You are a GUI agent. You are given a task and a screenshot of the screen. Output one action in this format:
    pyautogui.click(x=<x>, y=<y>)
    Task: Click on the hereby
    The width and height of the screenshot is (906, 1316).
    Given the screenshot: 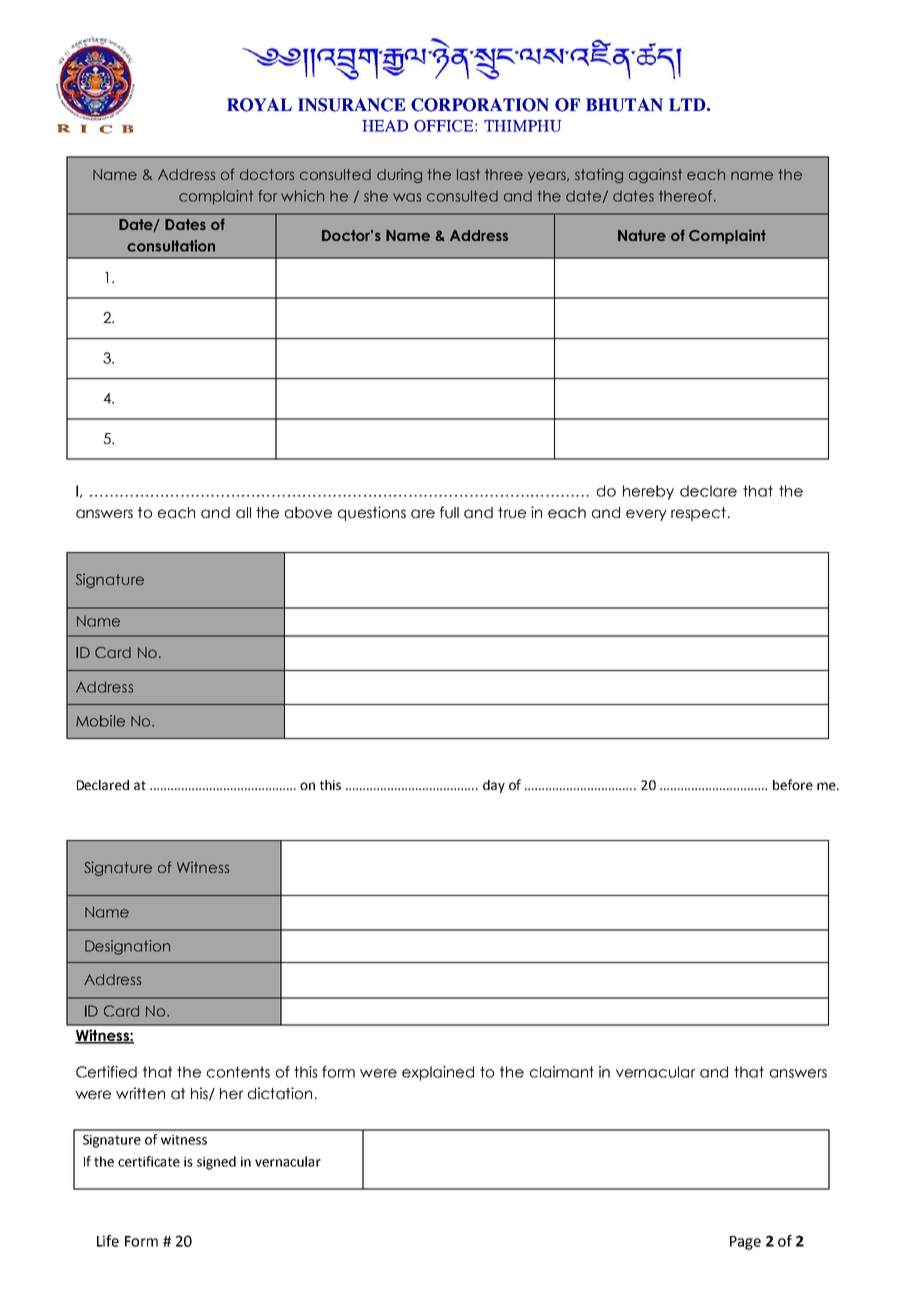 What is the action you would take?
    pyautogui.click(x=648, y=492)
